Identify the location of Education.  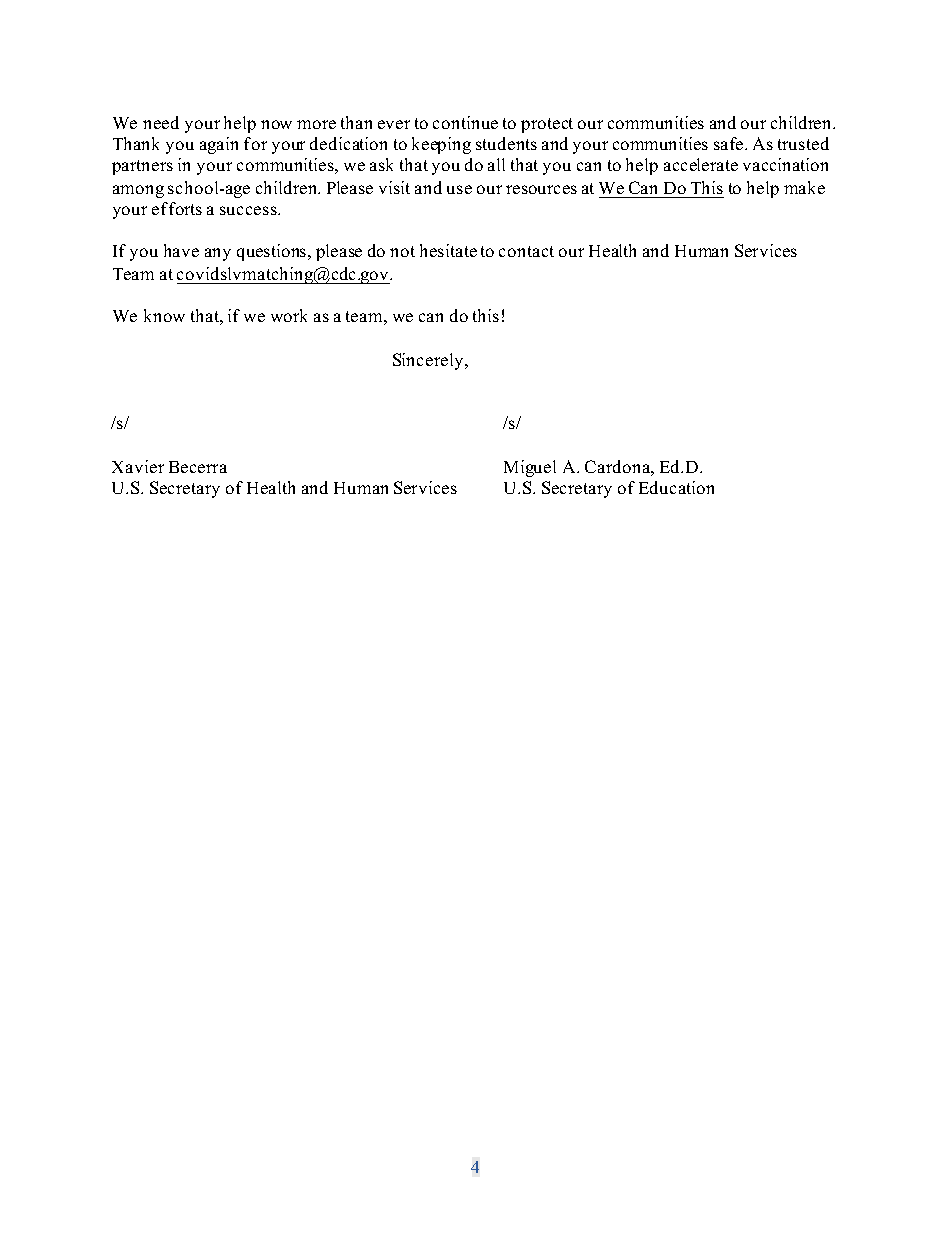
(676, 487).
